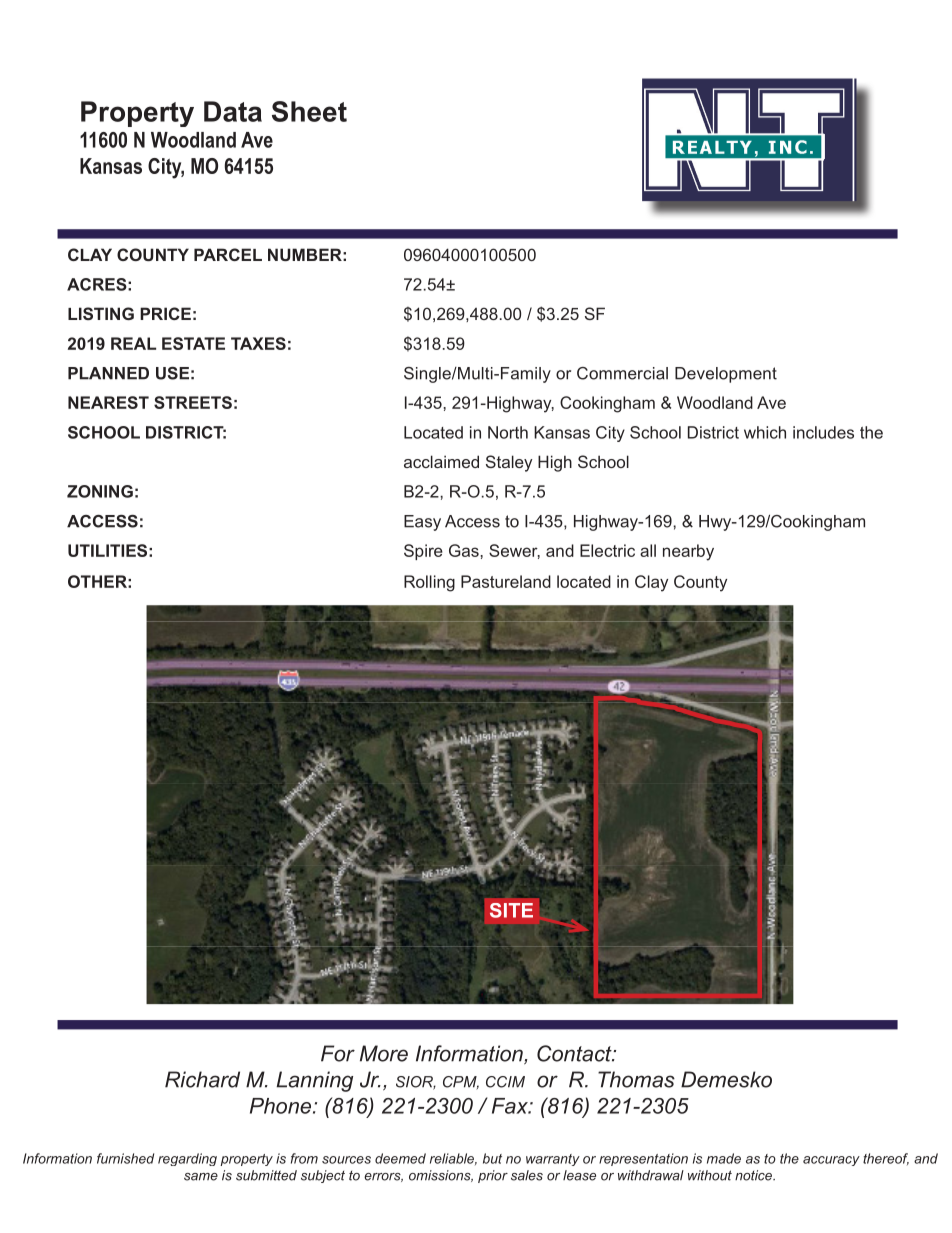 The height and width of the image is (1233, 952). I want to click on regarding, so click(187, 1159).
